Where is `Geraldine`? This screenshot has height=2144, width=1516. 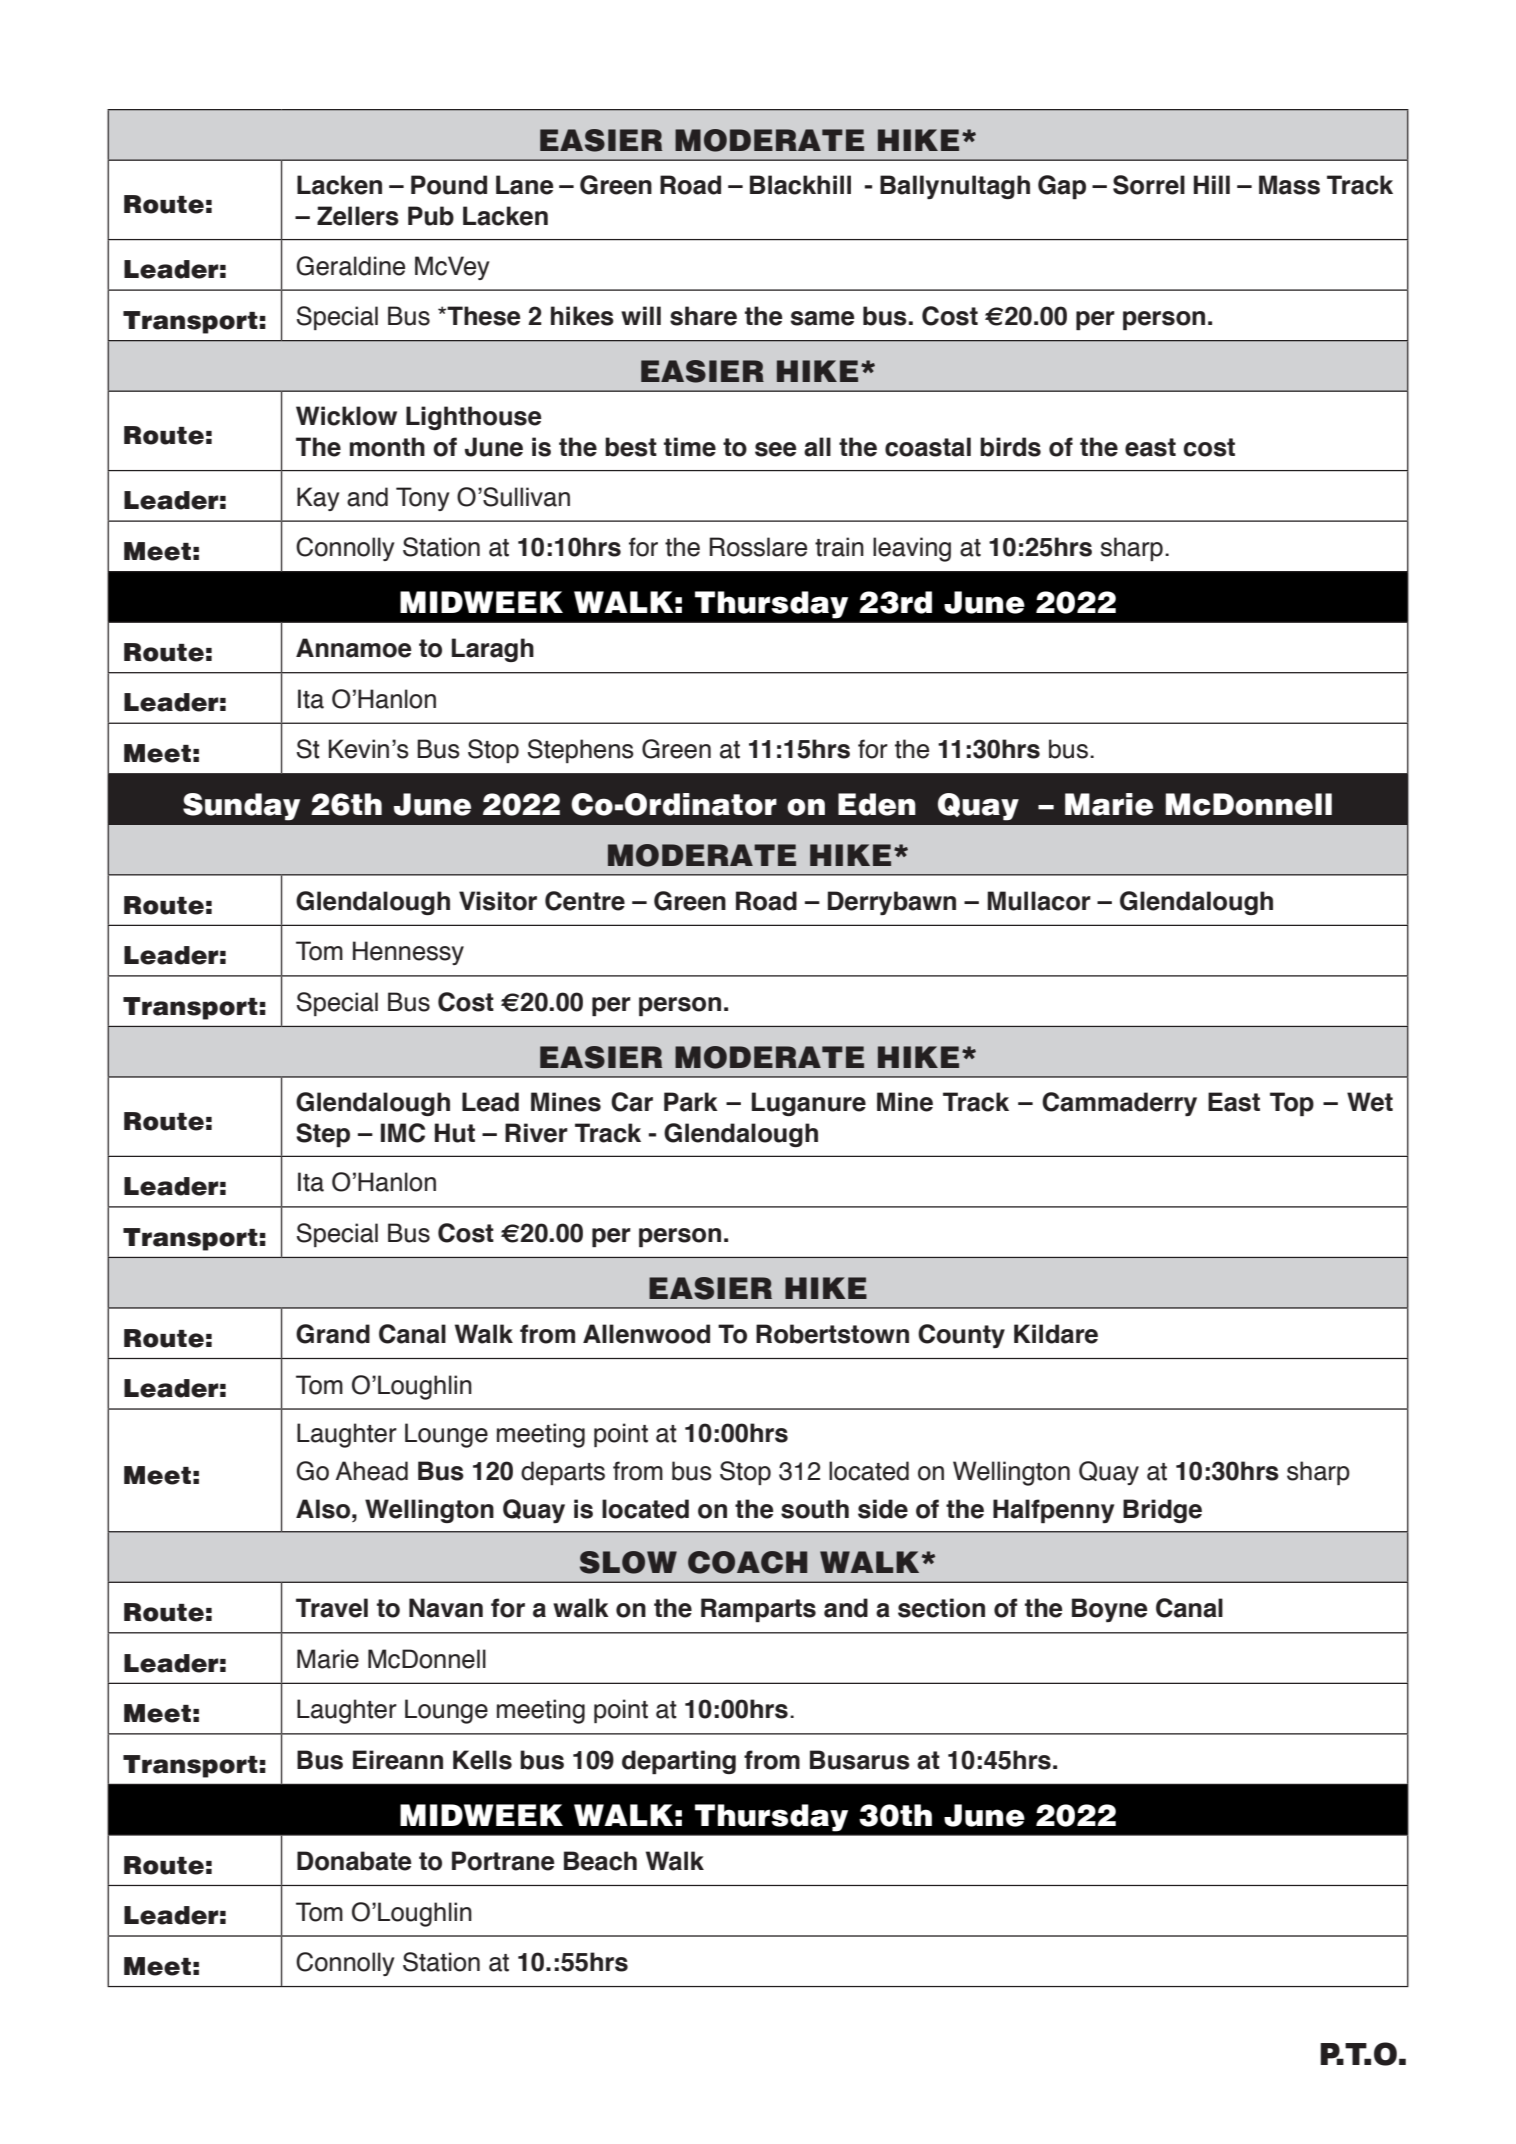 Geraldine is located at coordinates (351, 266).
